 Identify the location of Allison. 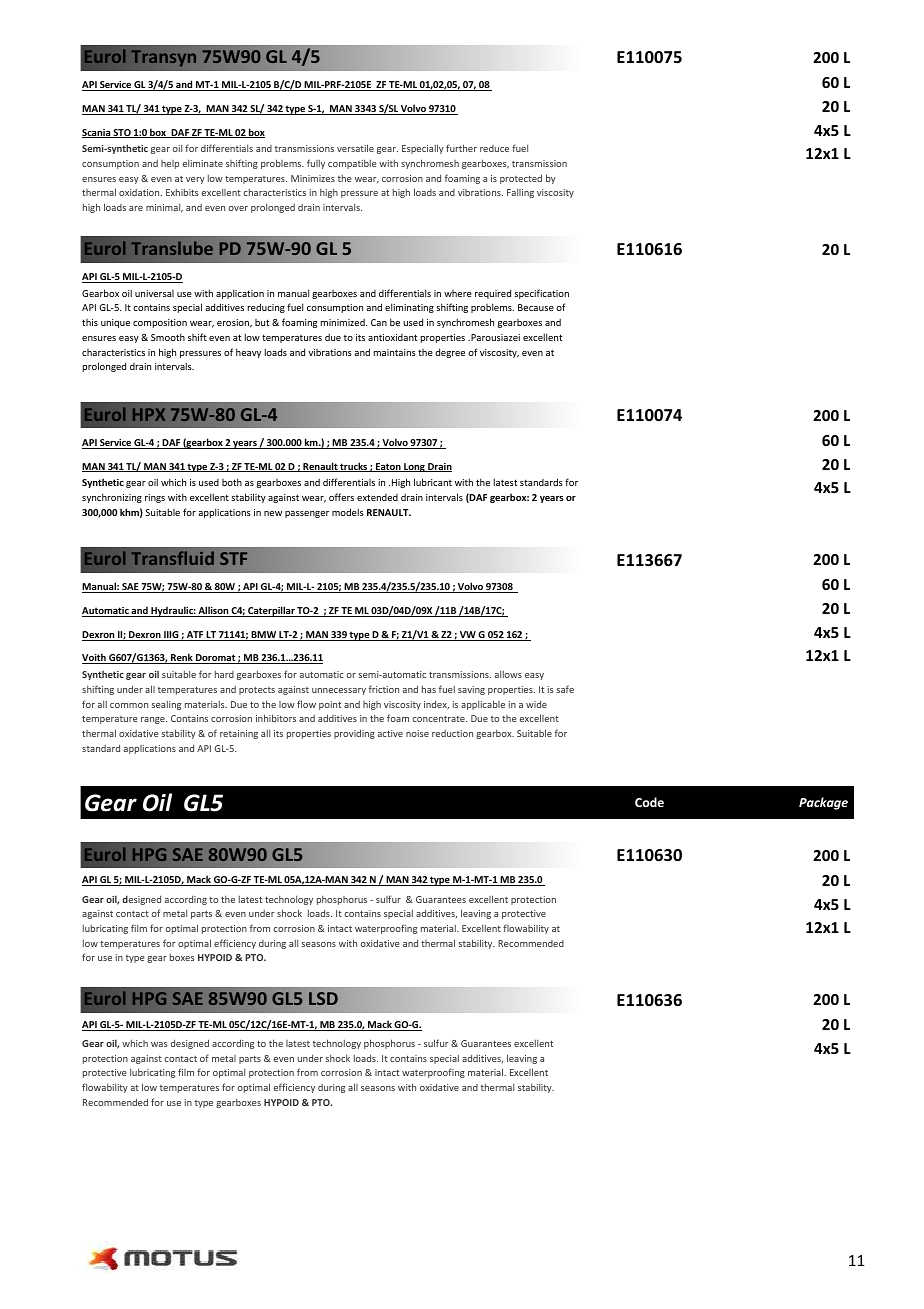
(213, 611).
